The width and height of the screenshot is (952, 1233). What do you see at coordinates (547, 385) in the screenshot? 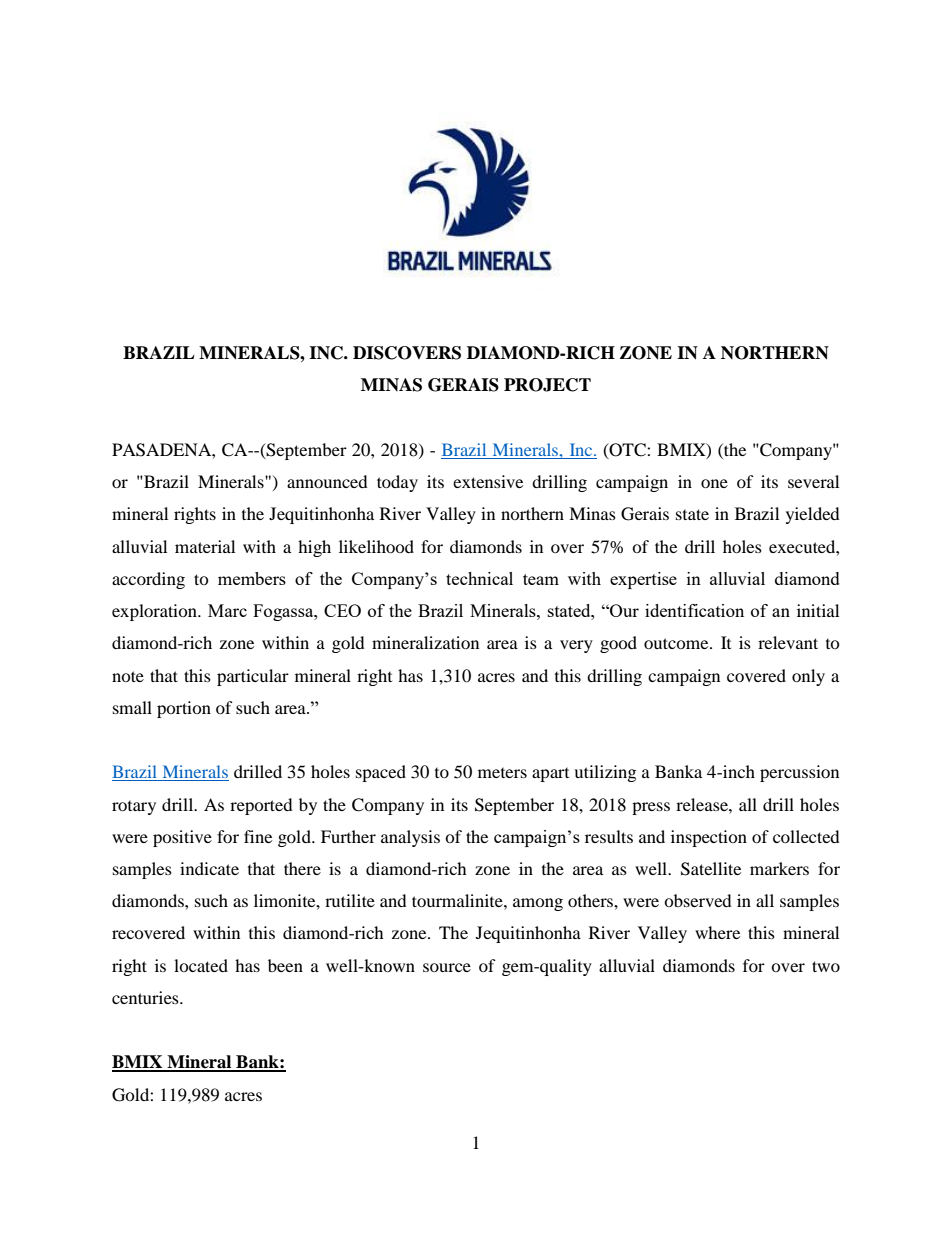
I see `PROJECT` at bounding box center [547, 385].
